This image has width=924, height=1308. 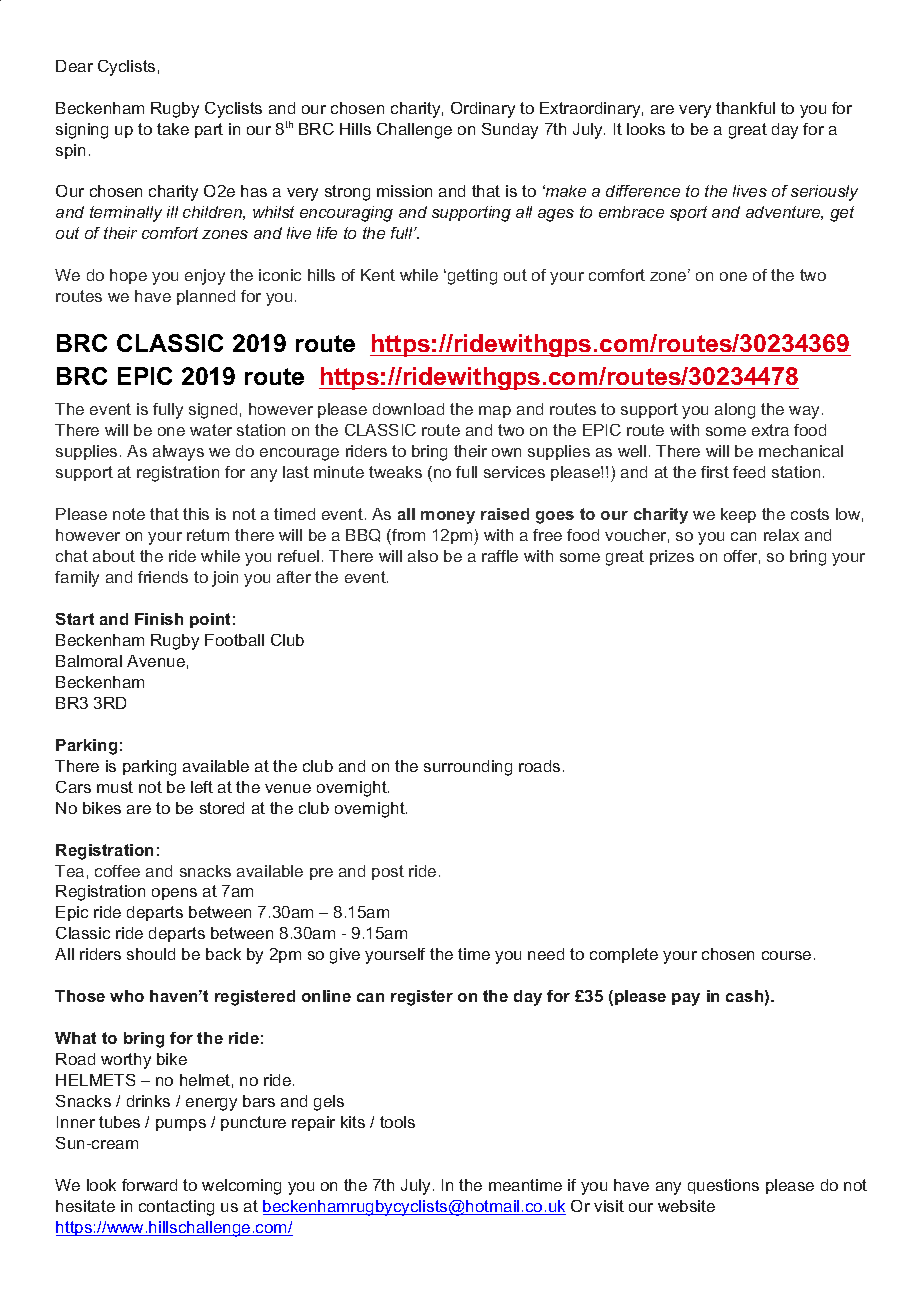 I want to click on thankful, so click(x=745, y=108).
